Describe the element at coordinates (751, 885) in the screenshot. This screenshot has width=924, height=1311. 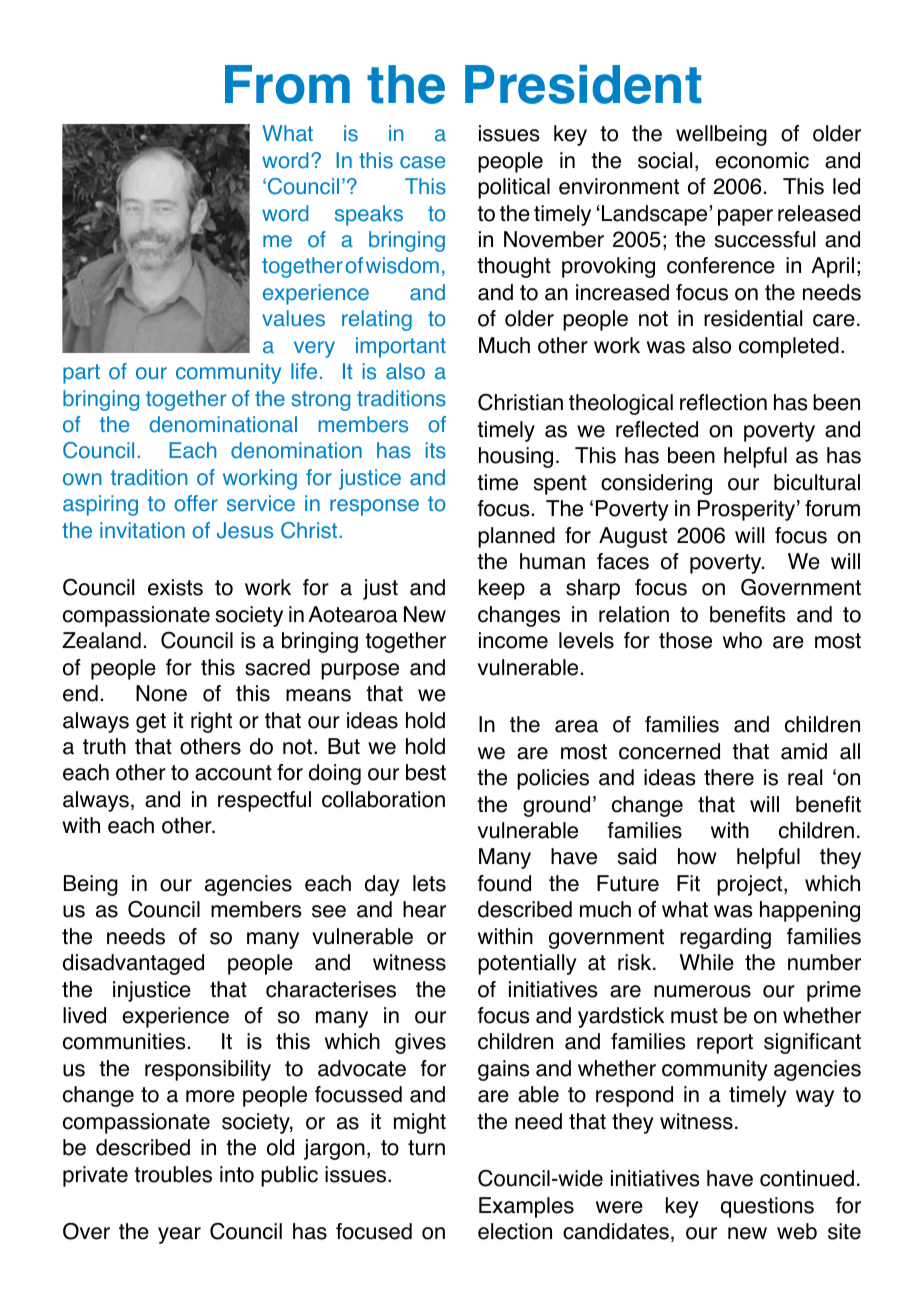
I see `project` at that location.
